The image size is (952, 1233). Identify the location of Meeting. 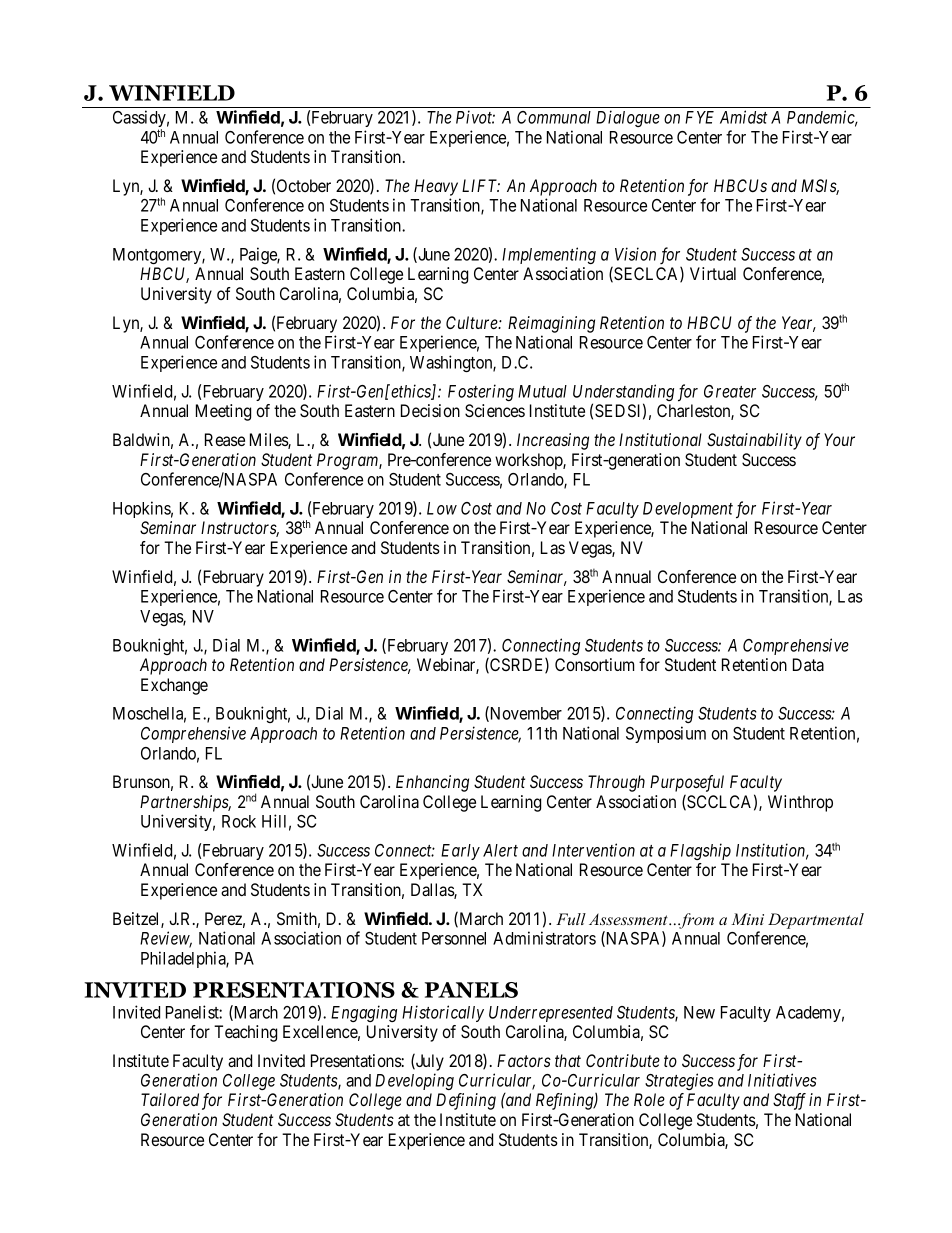
(223, 412).
